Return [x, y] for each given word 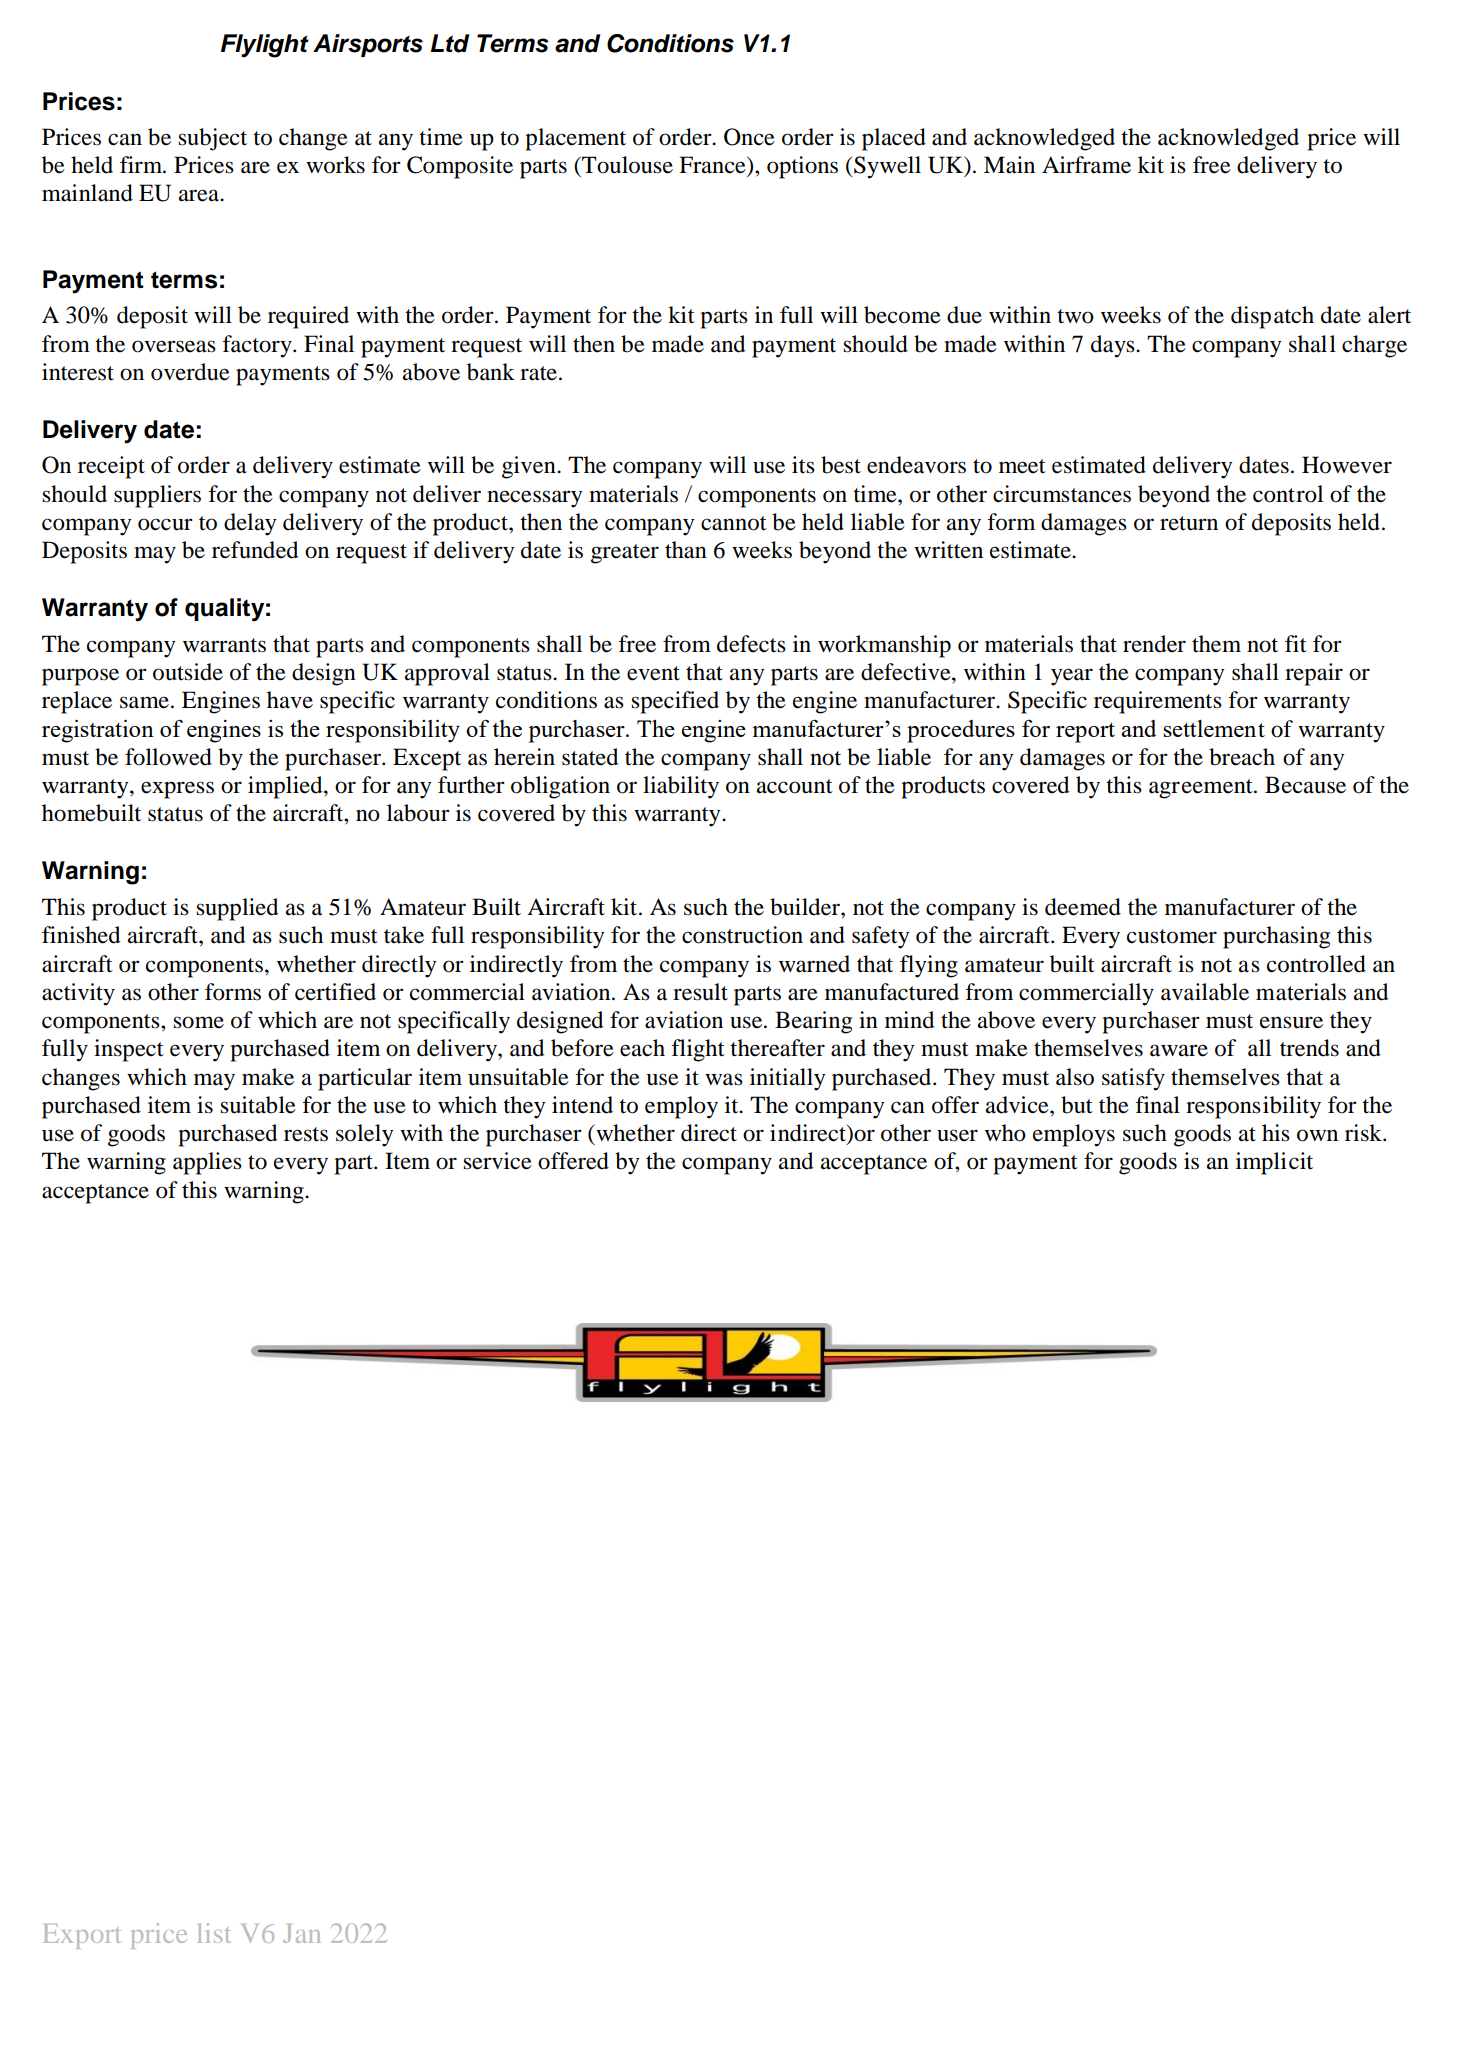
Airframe [1086, 165]
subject [212, 139]
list [214, 1933]
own [1317, 1135]
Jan [302, 1933]
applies [207, 1163]
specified [675, 702]
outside [188, 672]
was [724, 1079]
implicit [1274, 1163]
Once [749, 137]
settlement [1214, 728]
